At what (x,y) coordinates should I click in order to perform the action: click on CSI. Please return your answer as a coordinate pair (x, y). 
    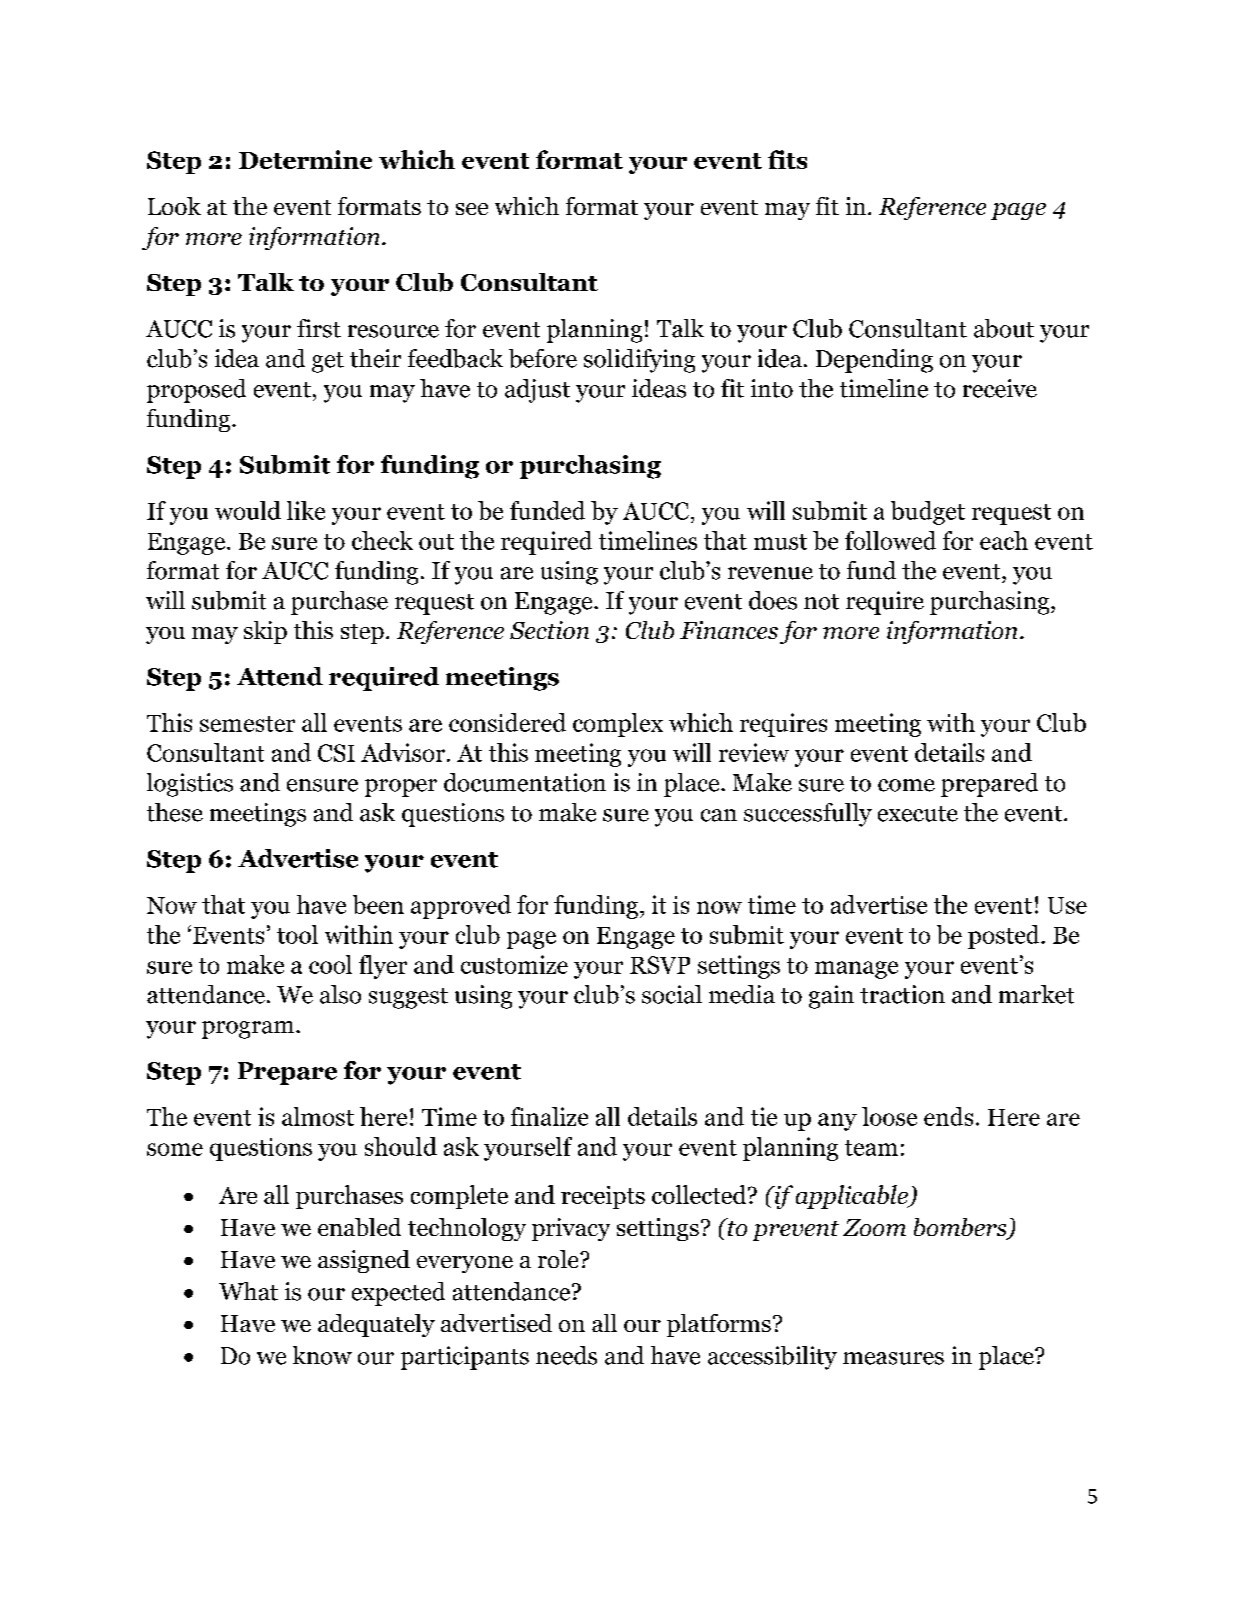
    Looking at the image, I should click on (336, 753).
